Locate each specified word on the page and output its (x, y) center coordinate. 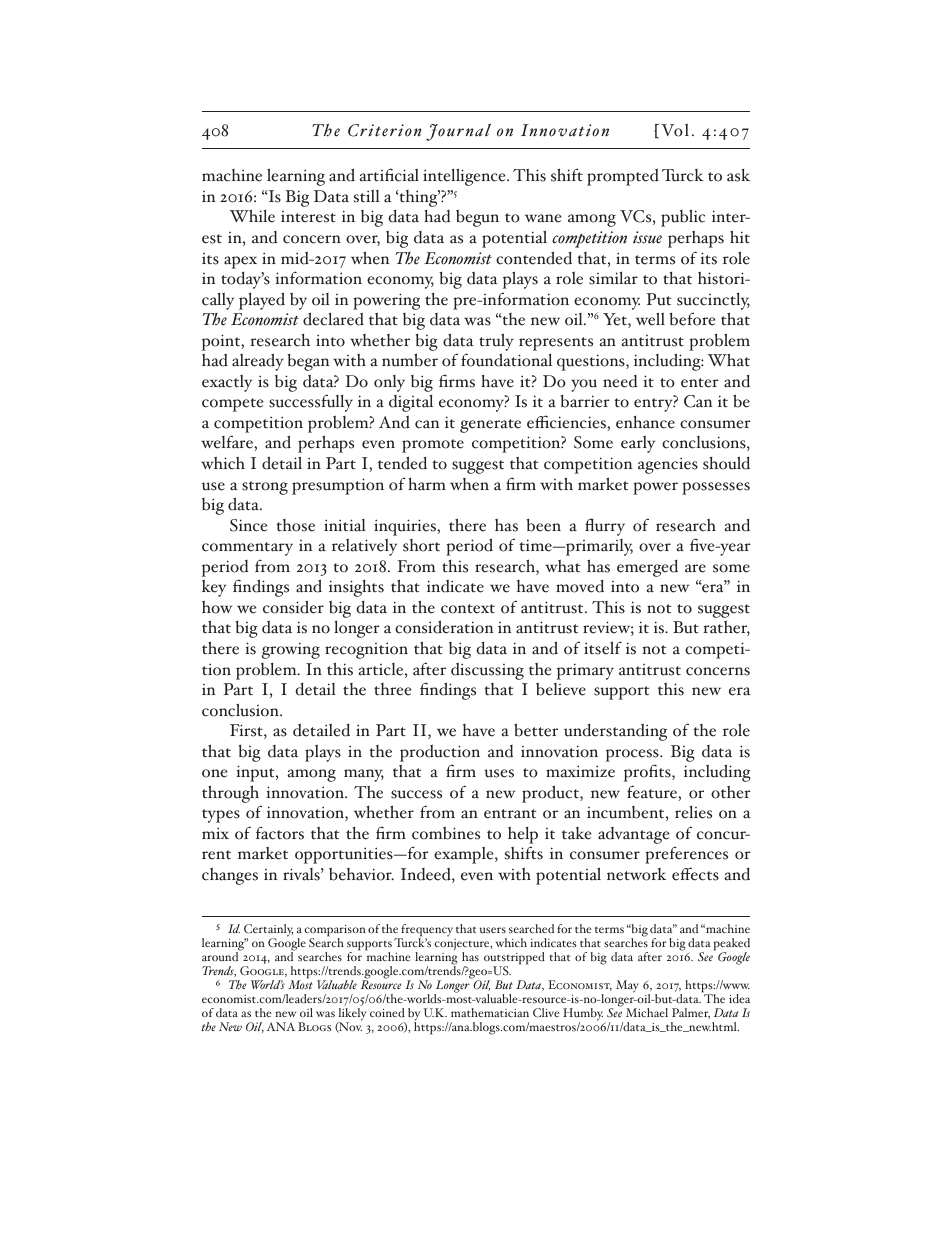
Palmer (691, 1013)
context (468, 609)
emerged (647, 568)
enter (700, 383)
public (683, 218)
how (217, 607)
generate (490, 426)
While (252, 216)
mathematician (490, 1012)
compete (232, 405)
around (221, 955)
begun (477, 218)
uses (499, 773)
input (257, 773)
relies (693, 812)
